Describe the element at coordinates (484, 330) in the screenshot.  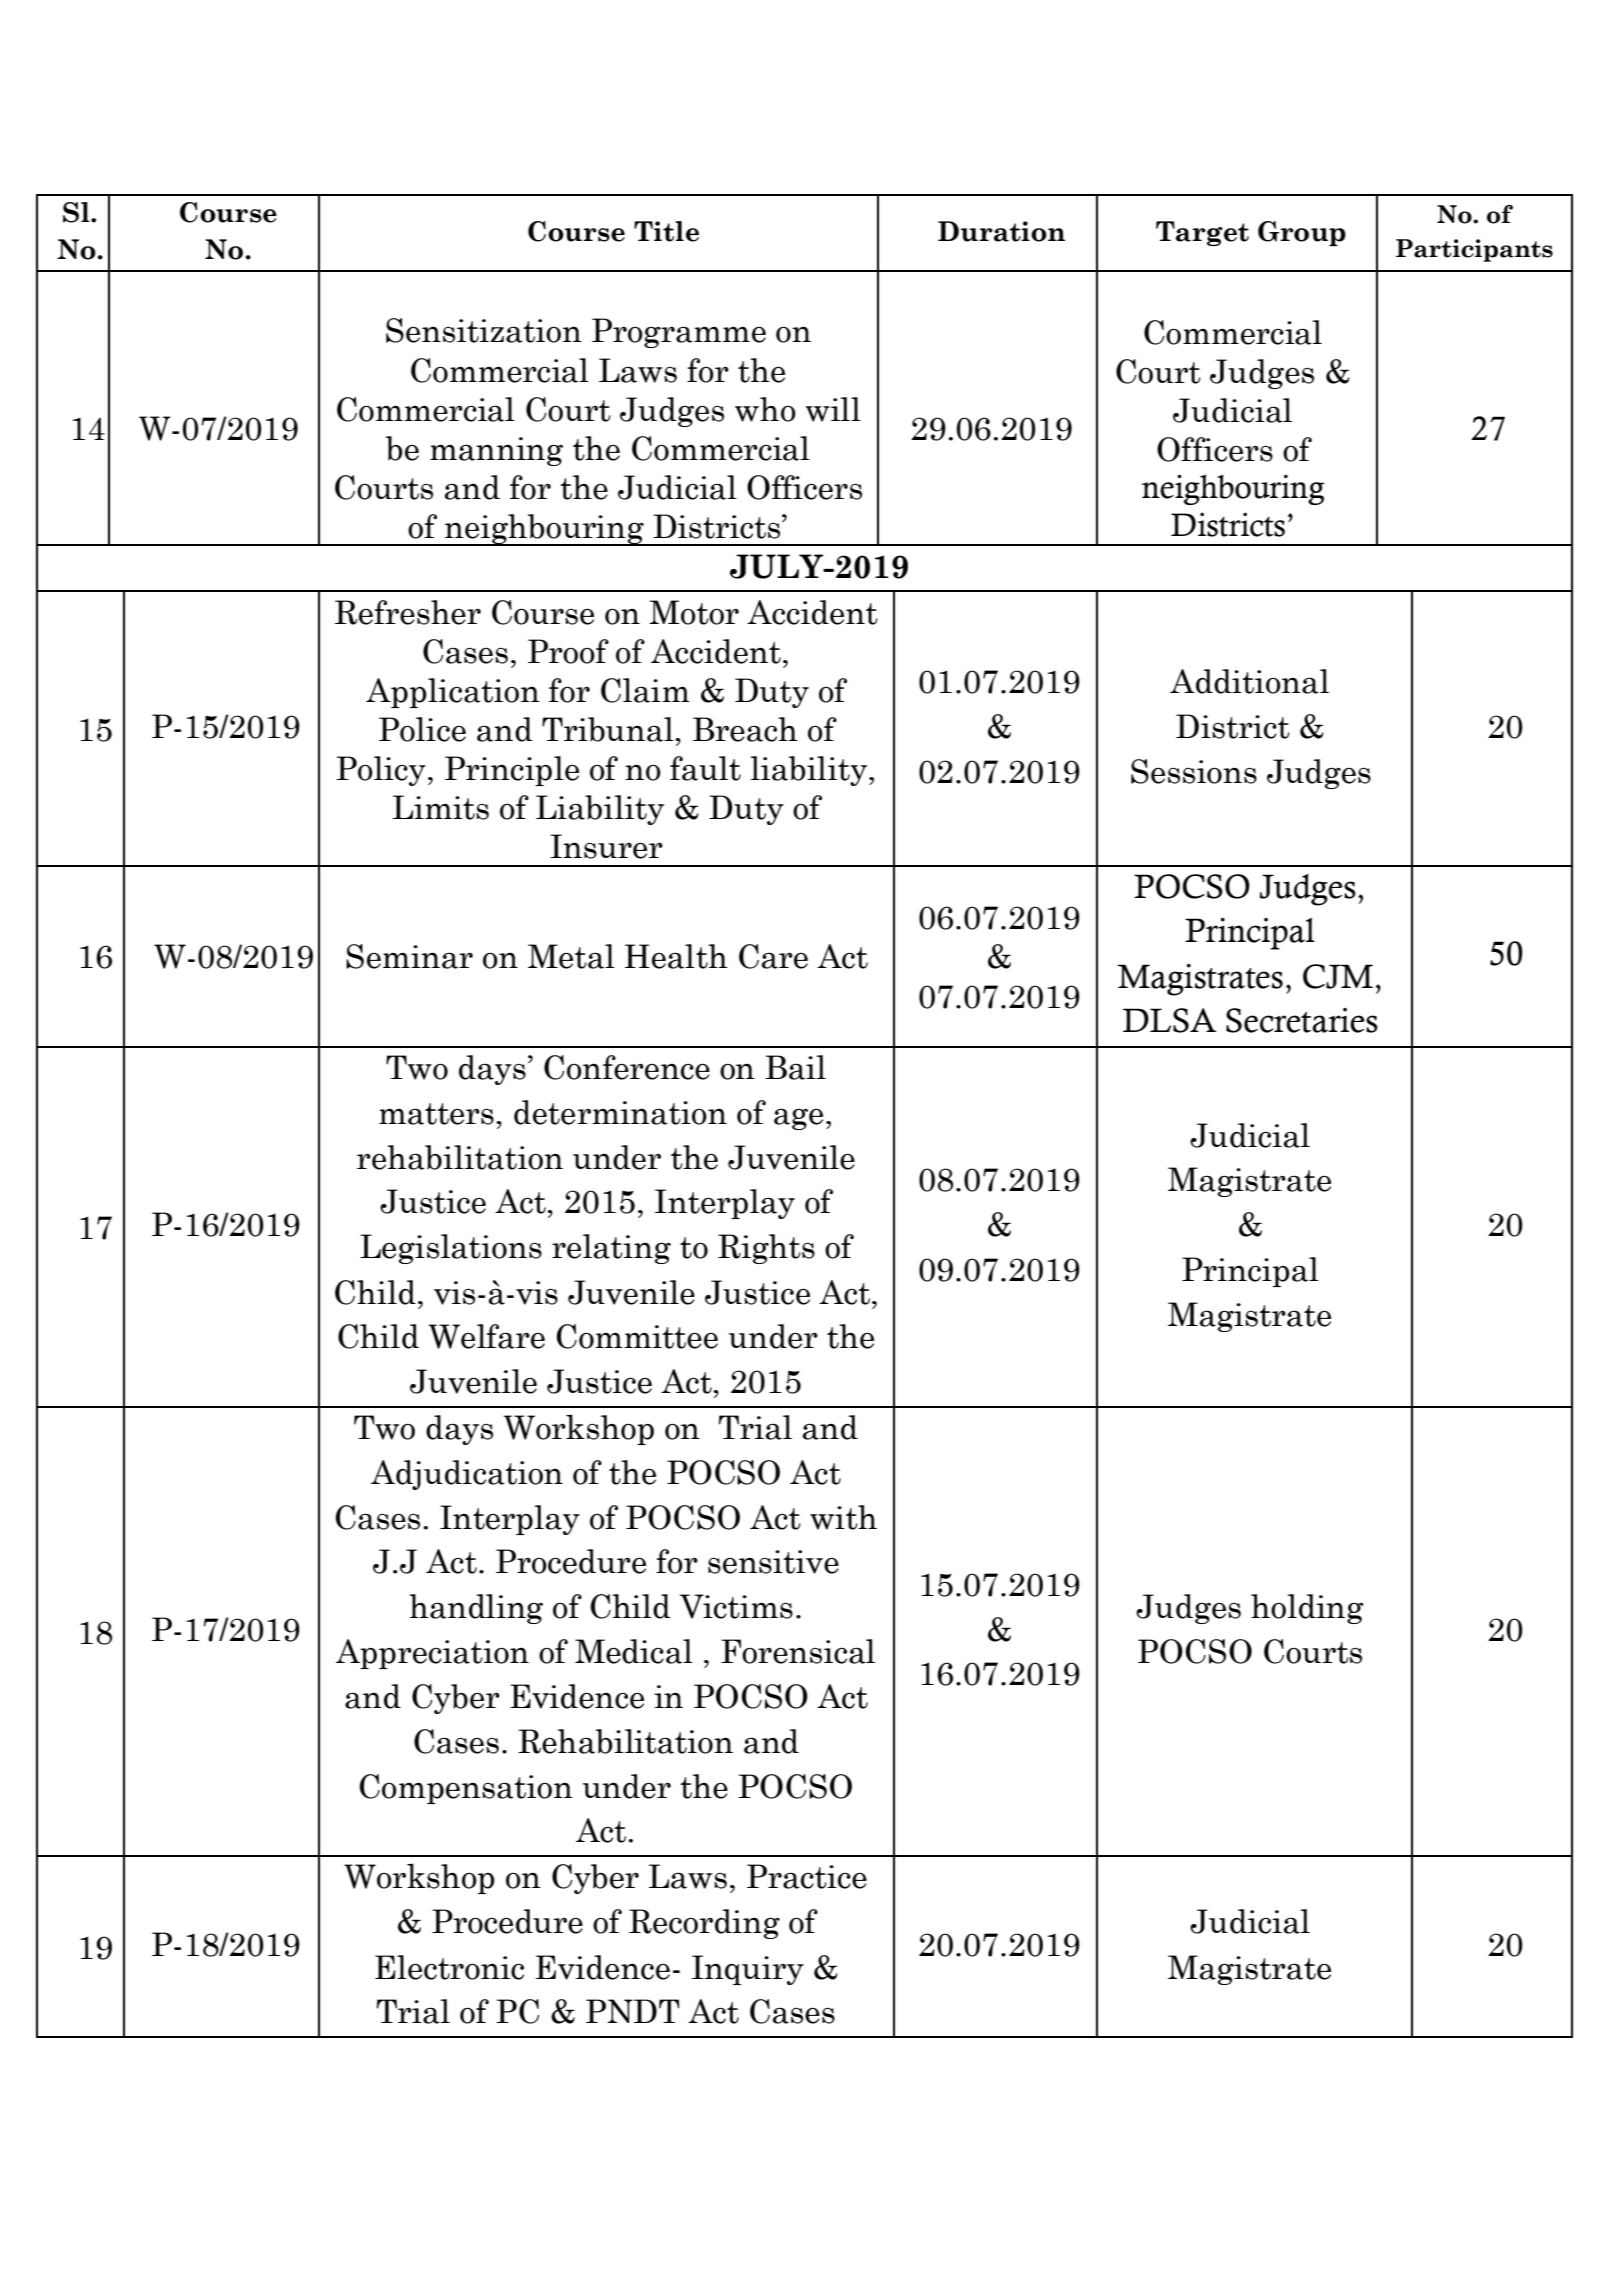
I see `Sensitization` at that location.
